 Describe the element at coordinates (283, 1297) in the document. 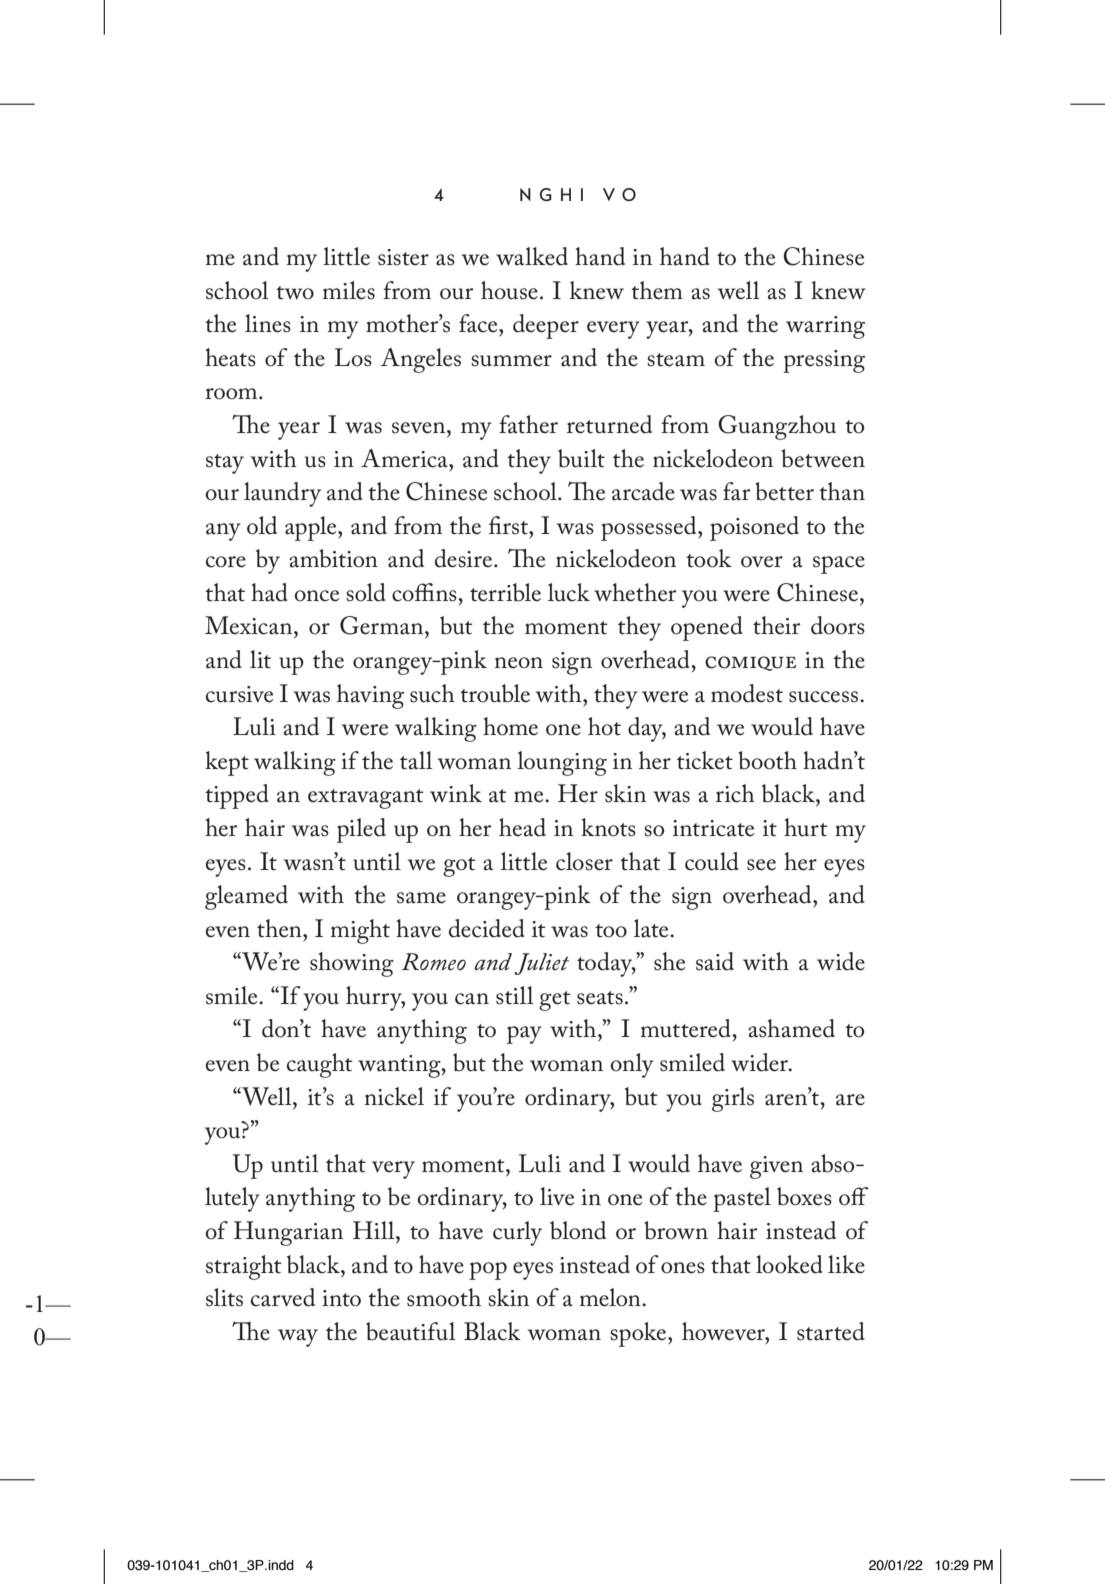

I see `carved` at that location.
